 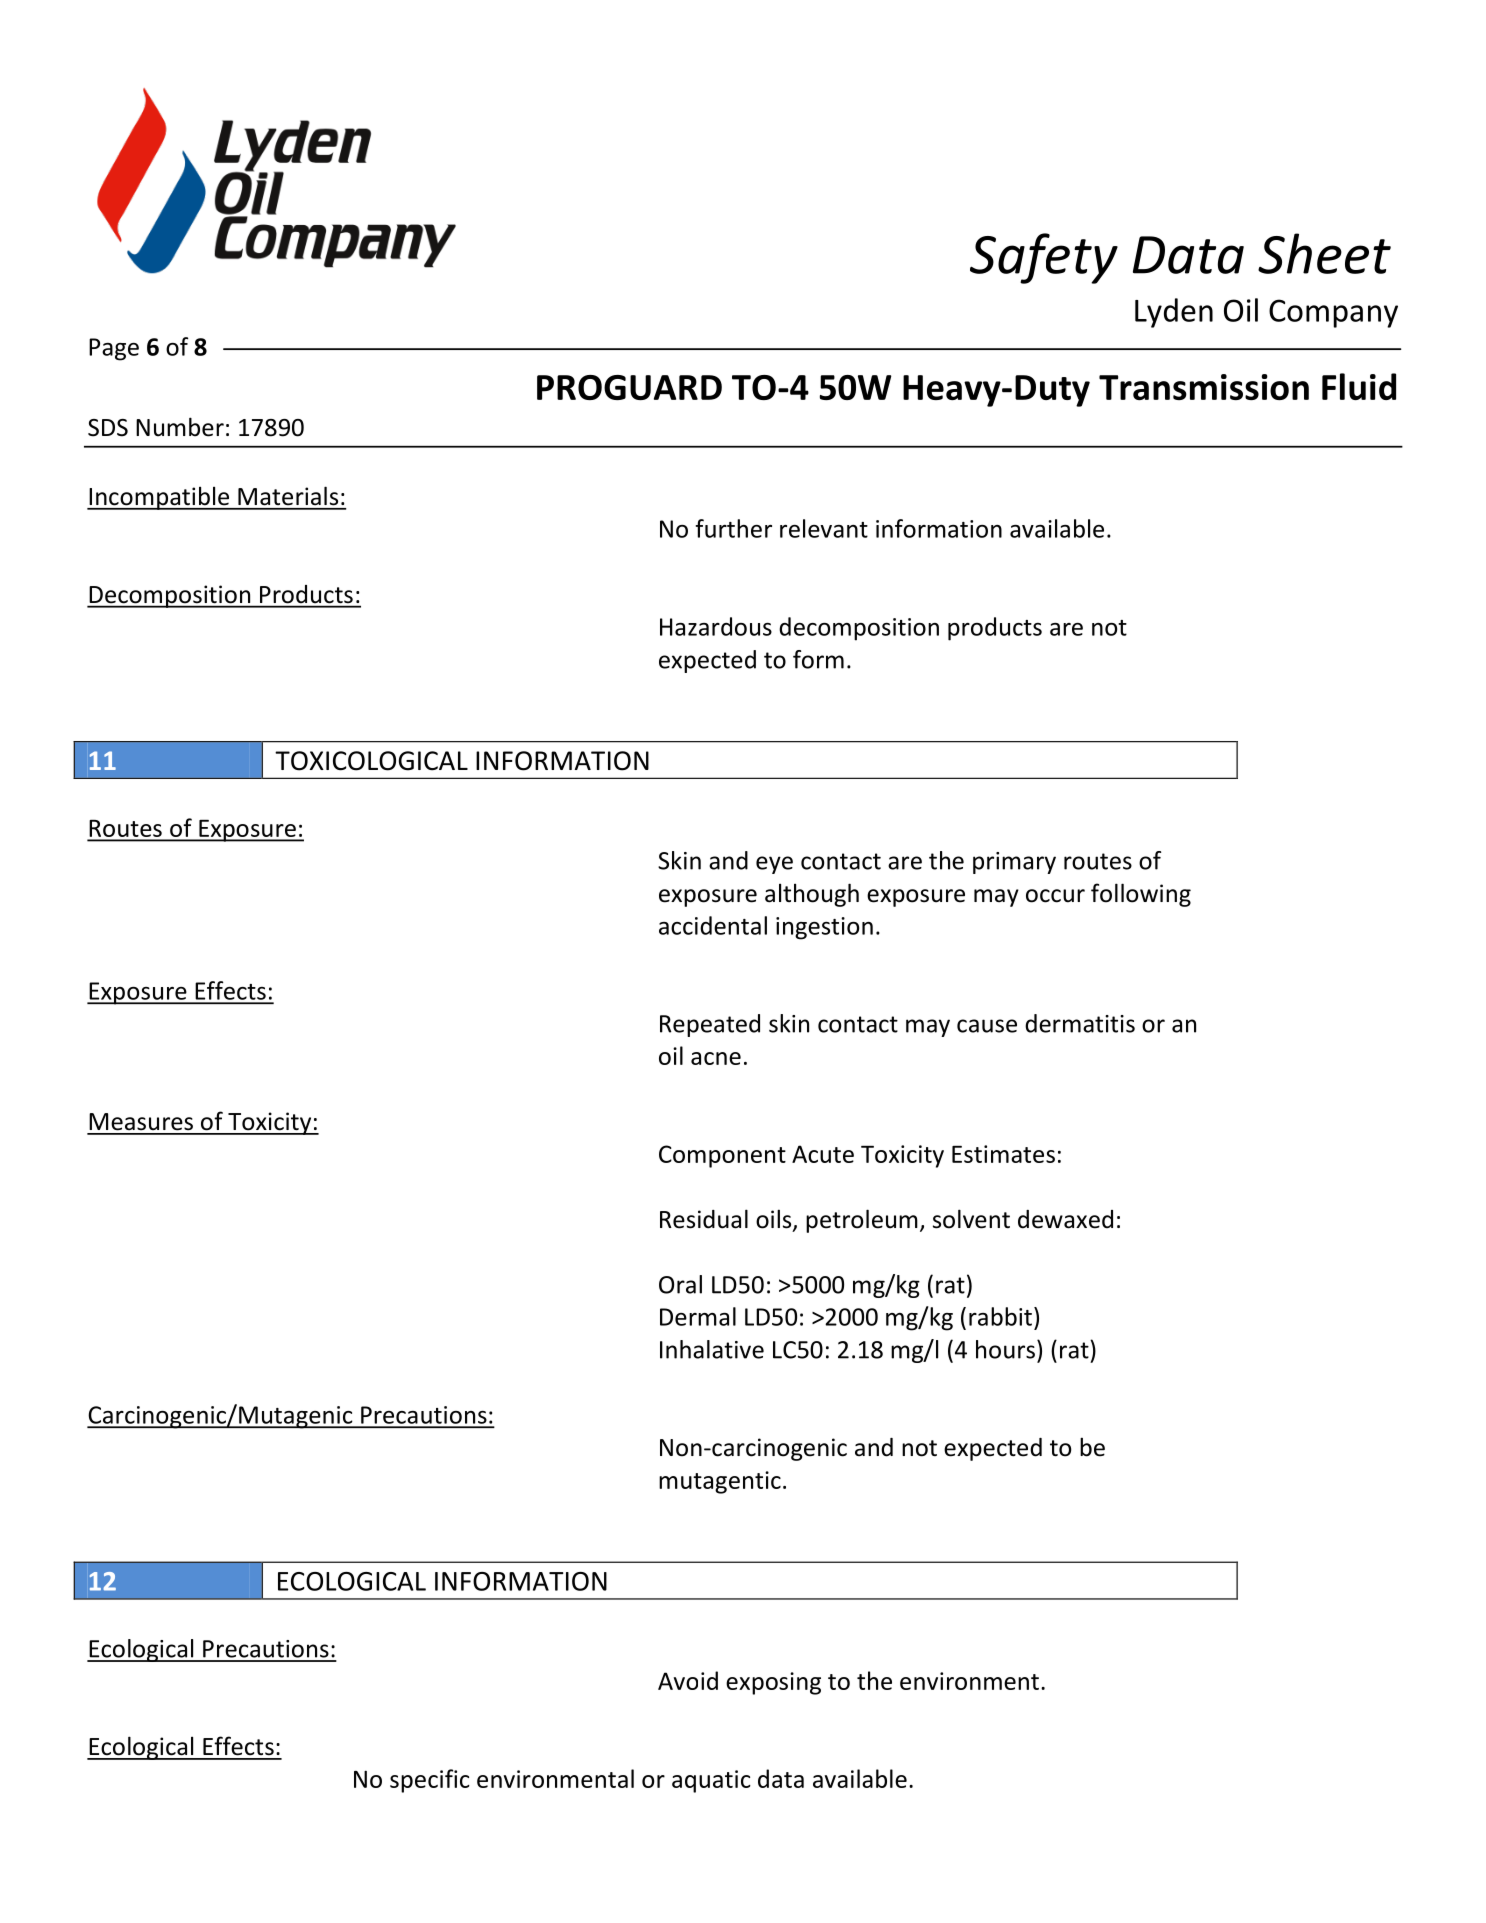 I want to click on specific, so click(x=430, y=1781).
